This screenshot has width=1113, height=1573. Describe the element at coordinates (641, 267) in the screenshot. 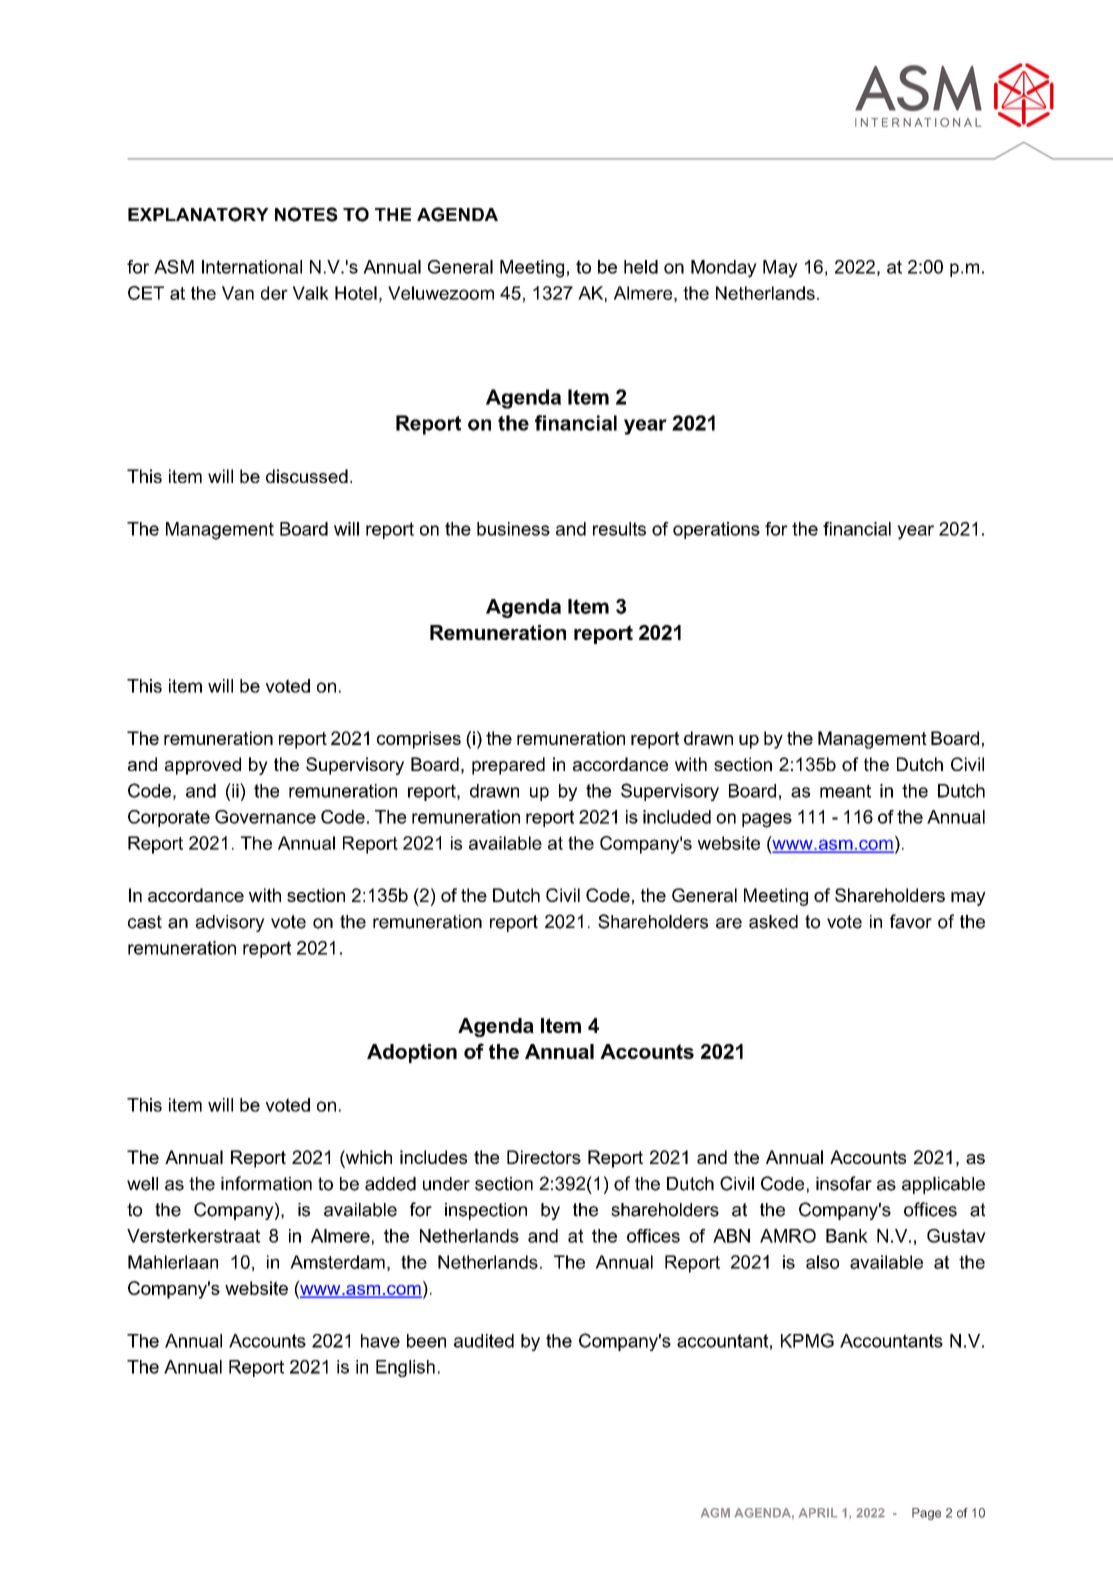

I see `held` at that location.
